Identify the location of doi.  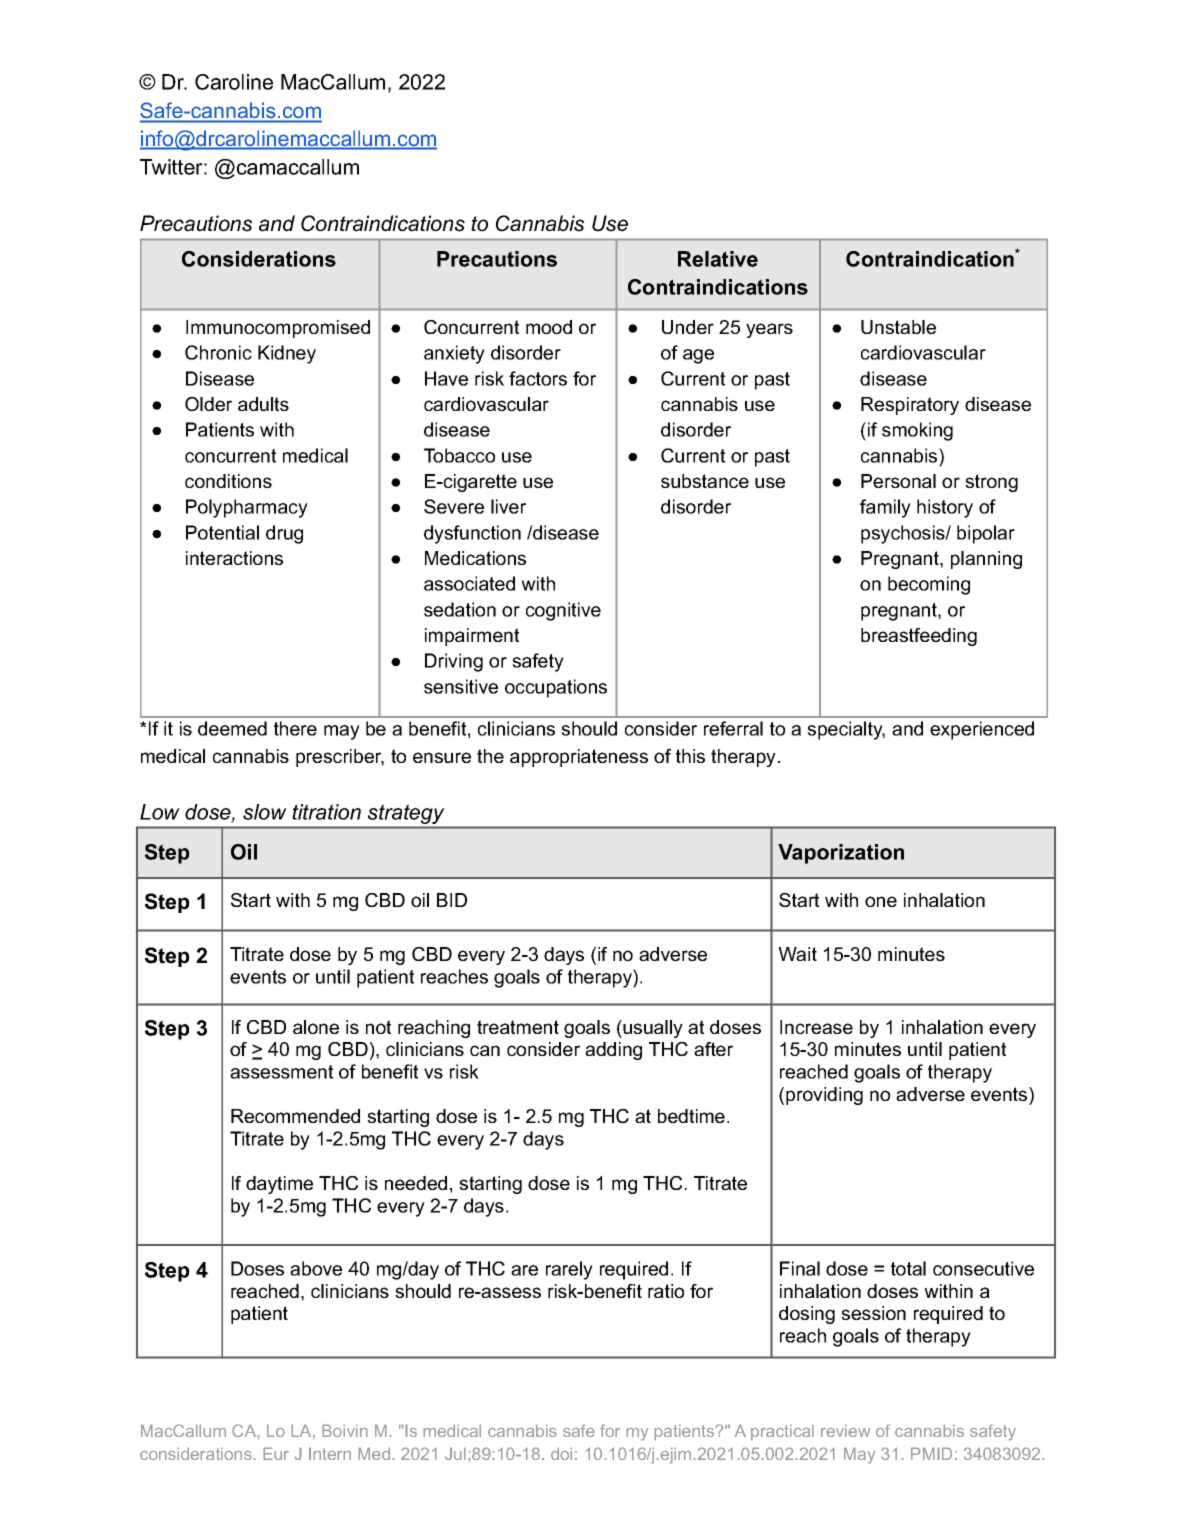
(561, 1453).
